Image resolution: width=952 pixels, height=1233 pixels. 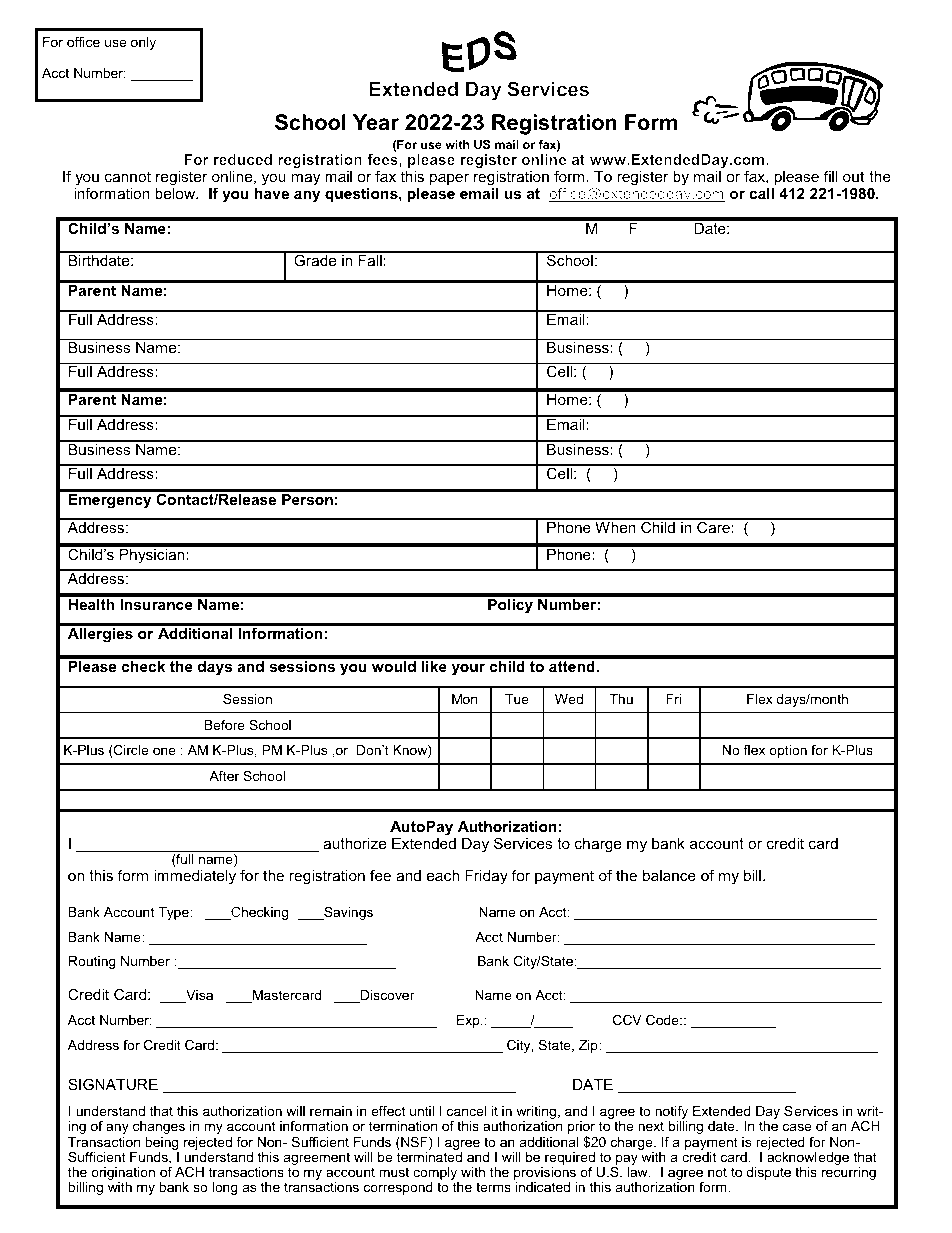 What do you see at coordinates (621, 699) in the screenshot?
I see `Thu` at bounding box center [621, 699].
